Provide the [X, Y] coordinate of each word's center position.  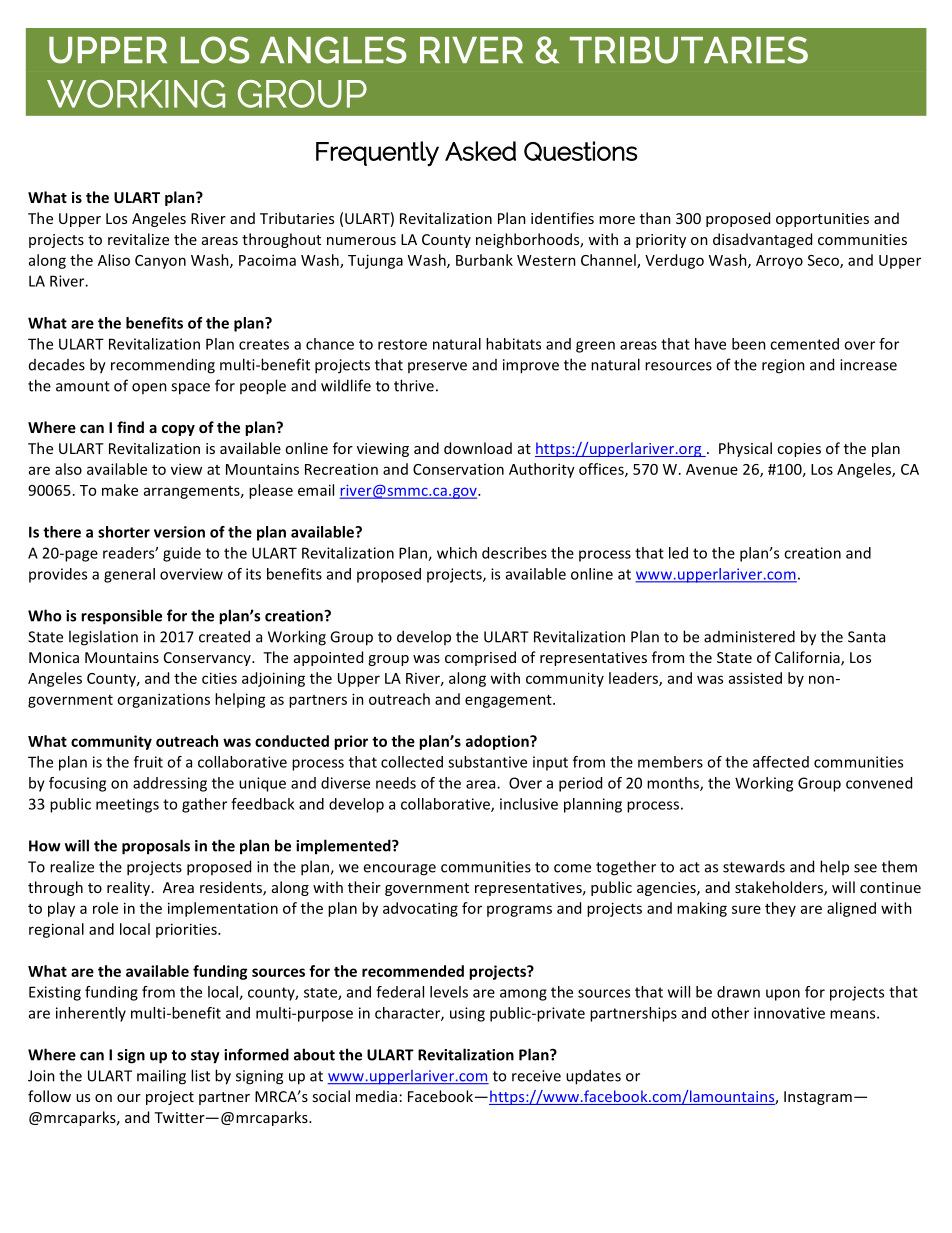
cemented [804, 344]
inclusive [529, 804]
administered [749, 636]
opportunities [822, 220]
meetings [127, 805]
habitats [513, 344]
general [129, 575]
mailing [161, 1077]
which [457, 553]
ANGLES [333, 50]
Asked [480, 151]
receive [536, 1076]
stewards [754, 866]
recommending [163, 366]
